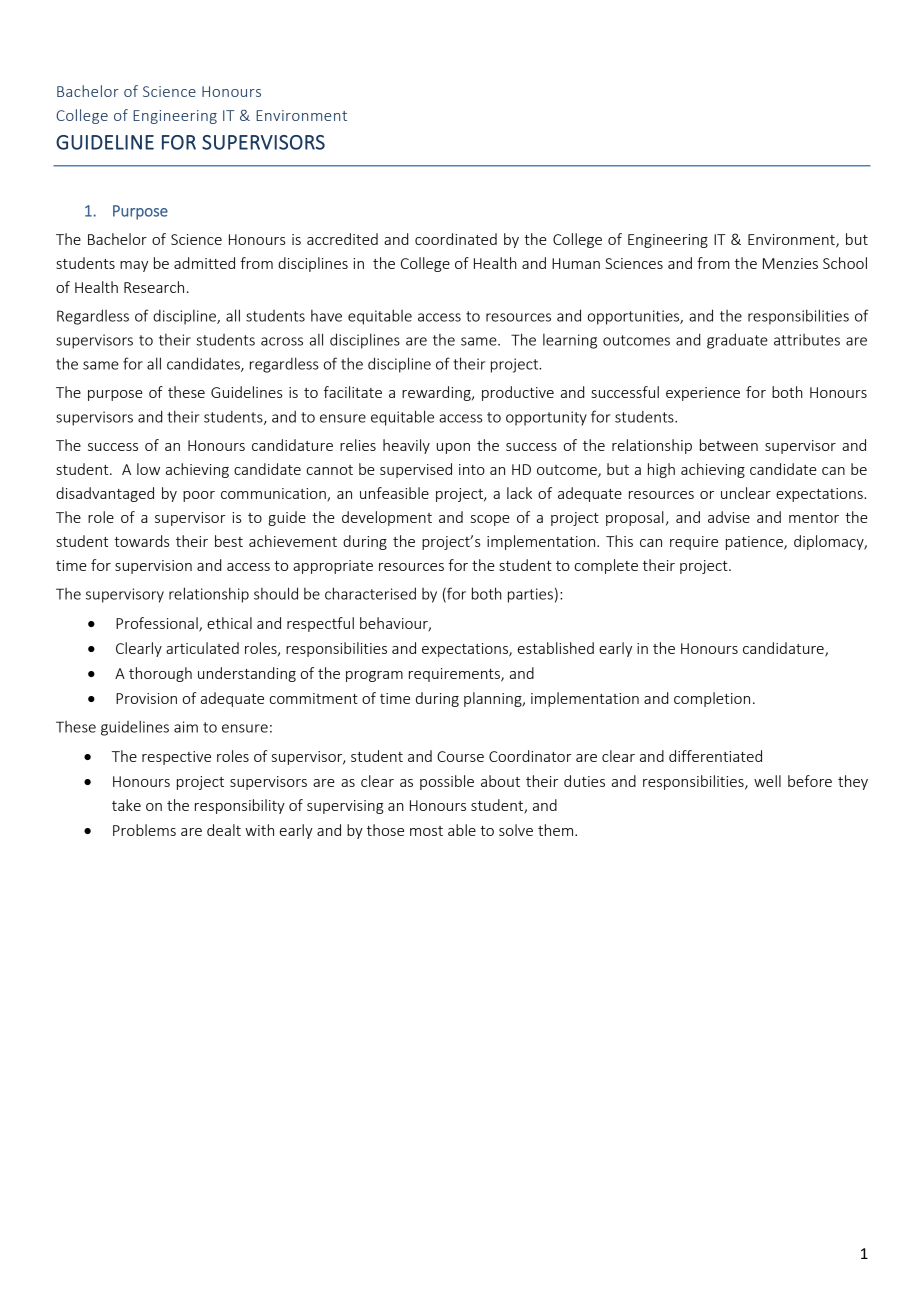  Describe the element at coordinates (456, 239) in the image. I see `coordinated` at that location.
